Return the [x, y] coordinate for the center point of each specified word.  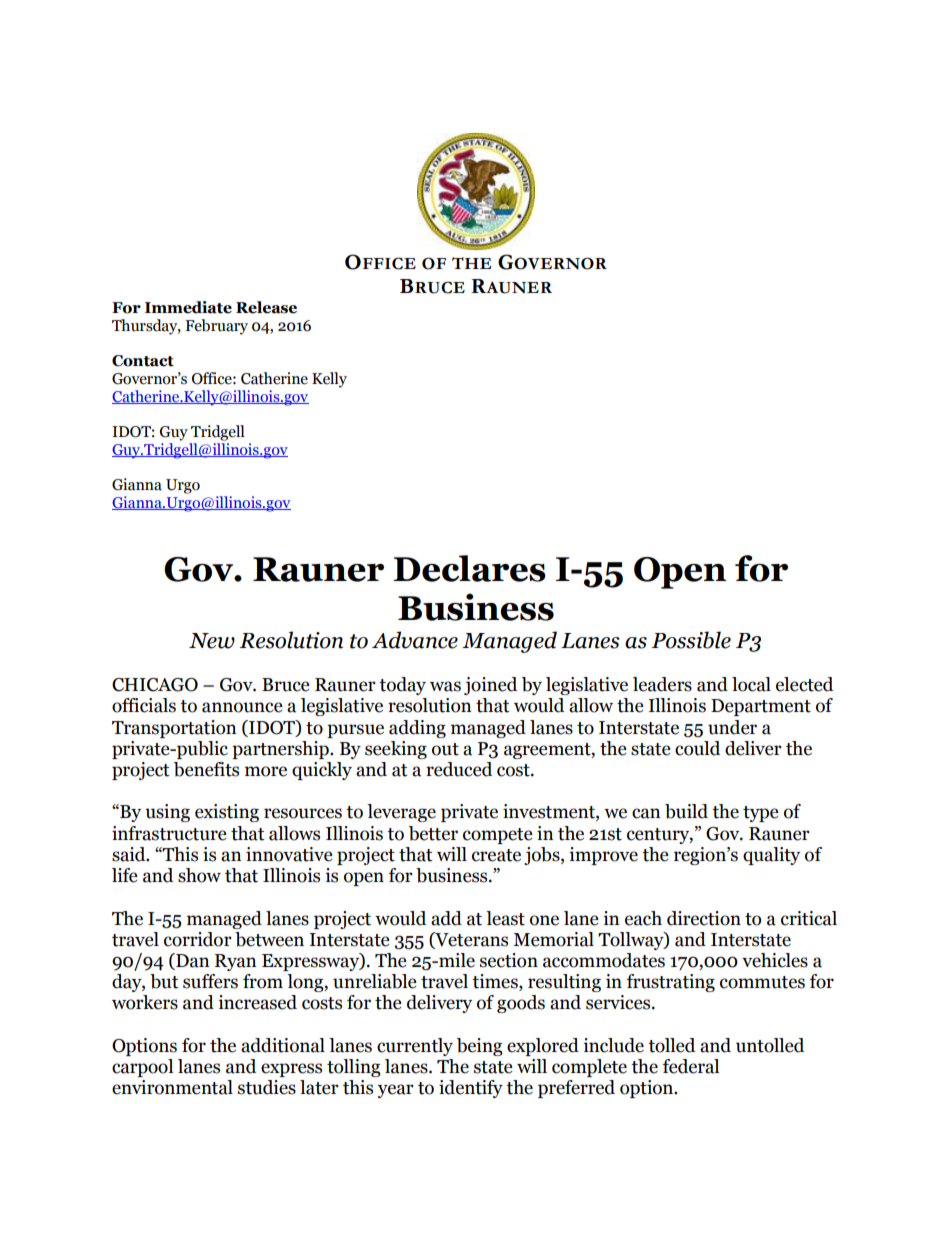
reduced [459, 769]
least [505, 918]
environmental [172, 1087]
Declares [469, 568]
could [697, 748]
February [216, 327]
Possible [691, 640]
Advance [415, 640]
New [212, 641]
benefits [206, 769]
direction [704, 918]
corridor [198, 939]
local [751, 684]
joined [490, 686]
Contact [143, 361]
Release [266, 307]
